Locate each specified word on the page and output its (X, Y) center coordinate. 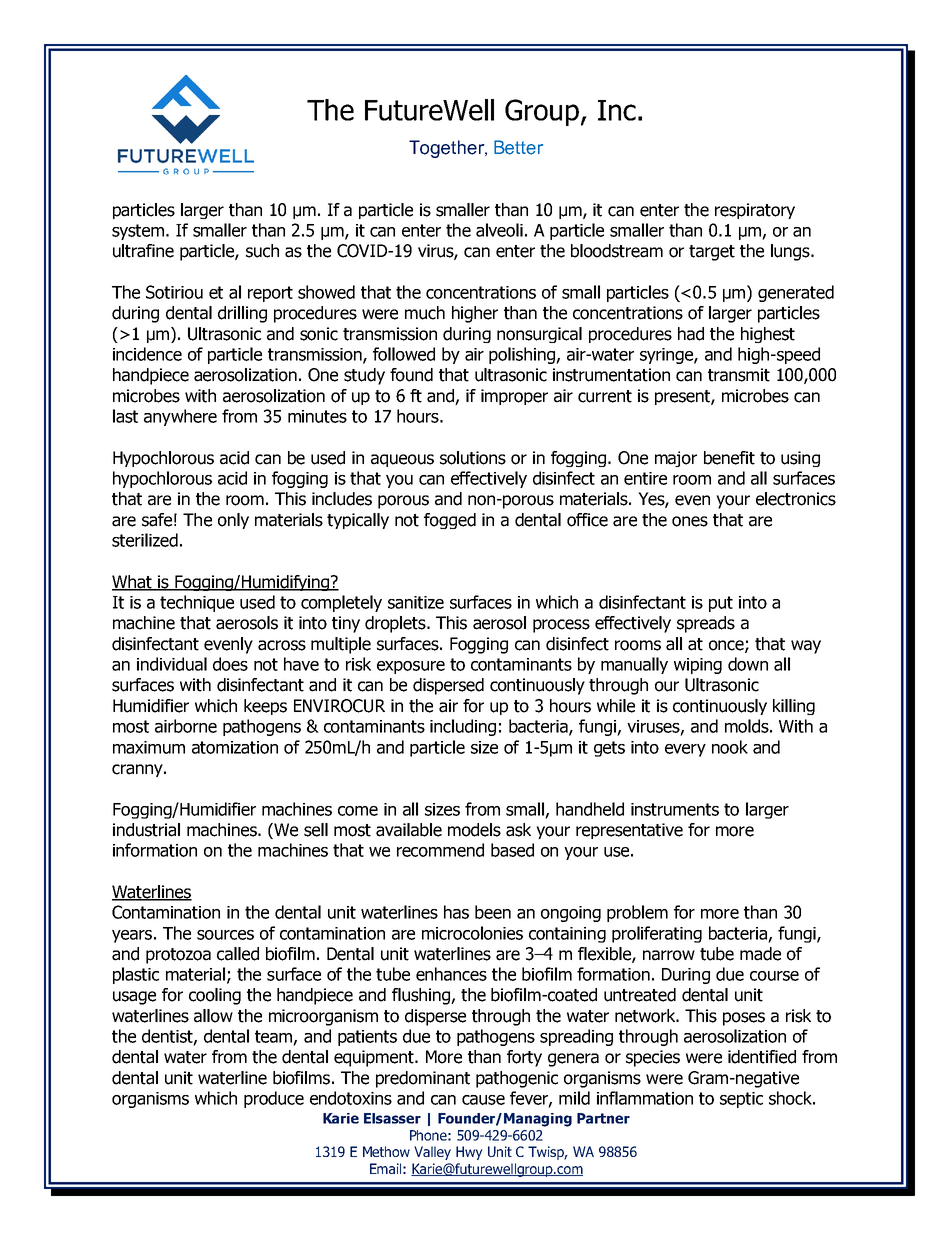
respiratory (755, 211)
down (748, 664)
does (230, 664)
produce (274, 1099)
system (138, 232)
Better (518, 147)
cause (483, 1100)
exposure (411, 667)
